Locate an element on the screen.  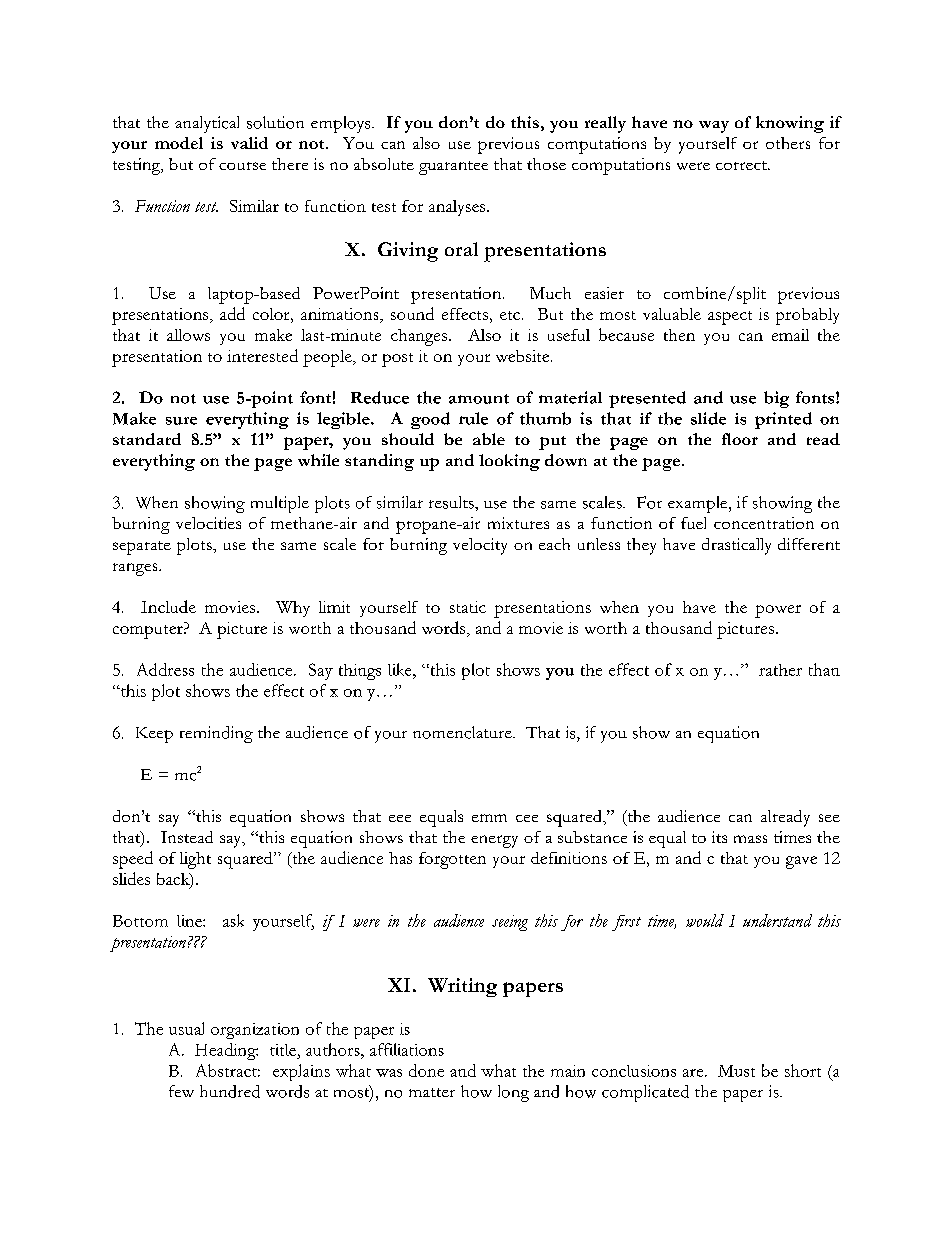
done is located at coordinates (426, 1070).
